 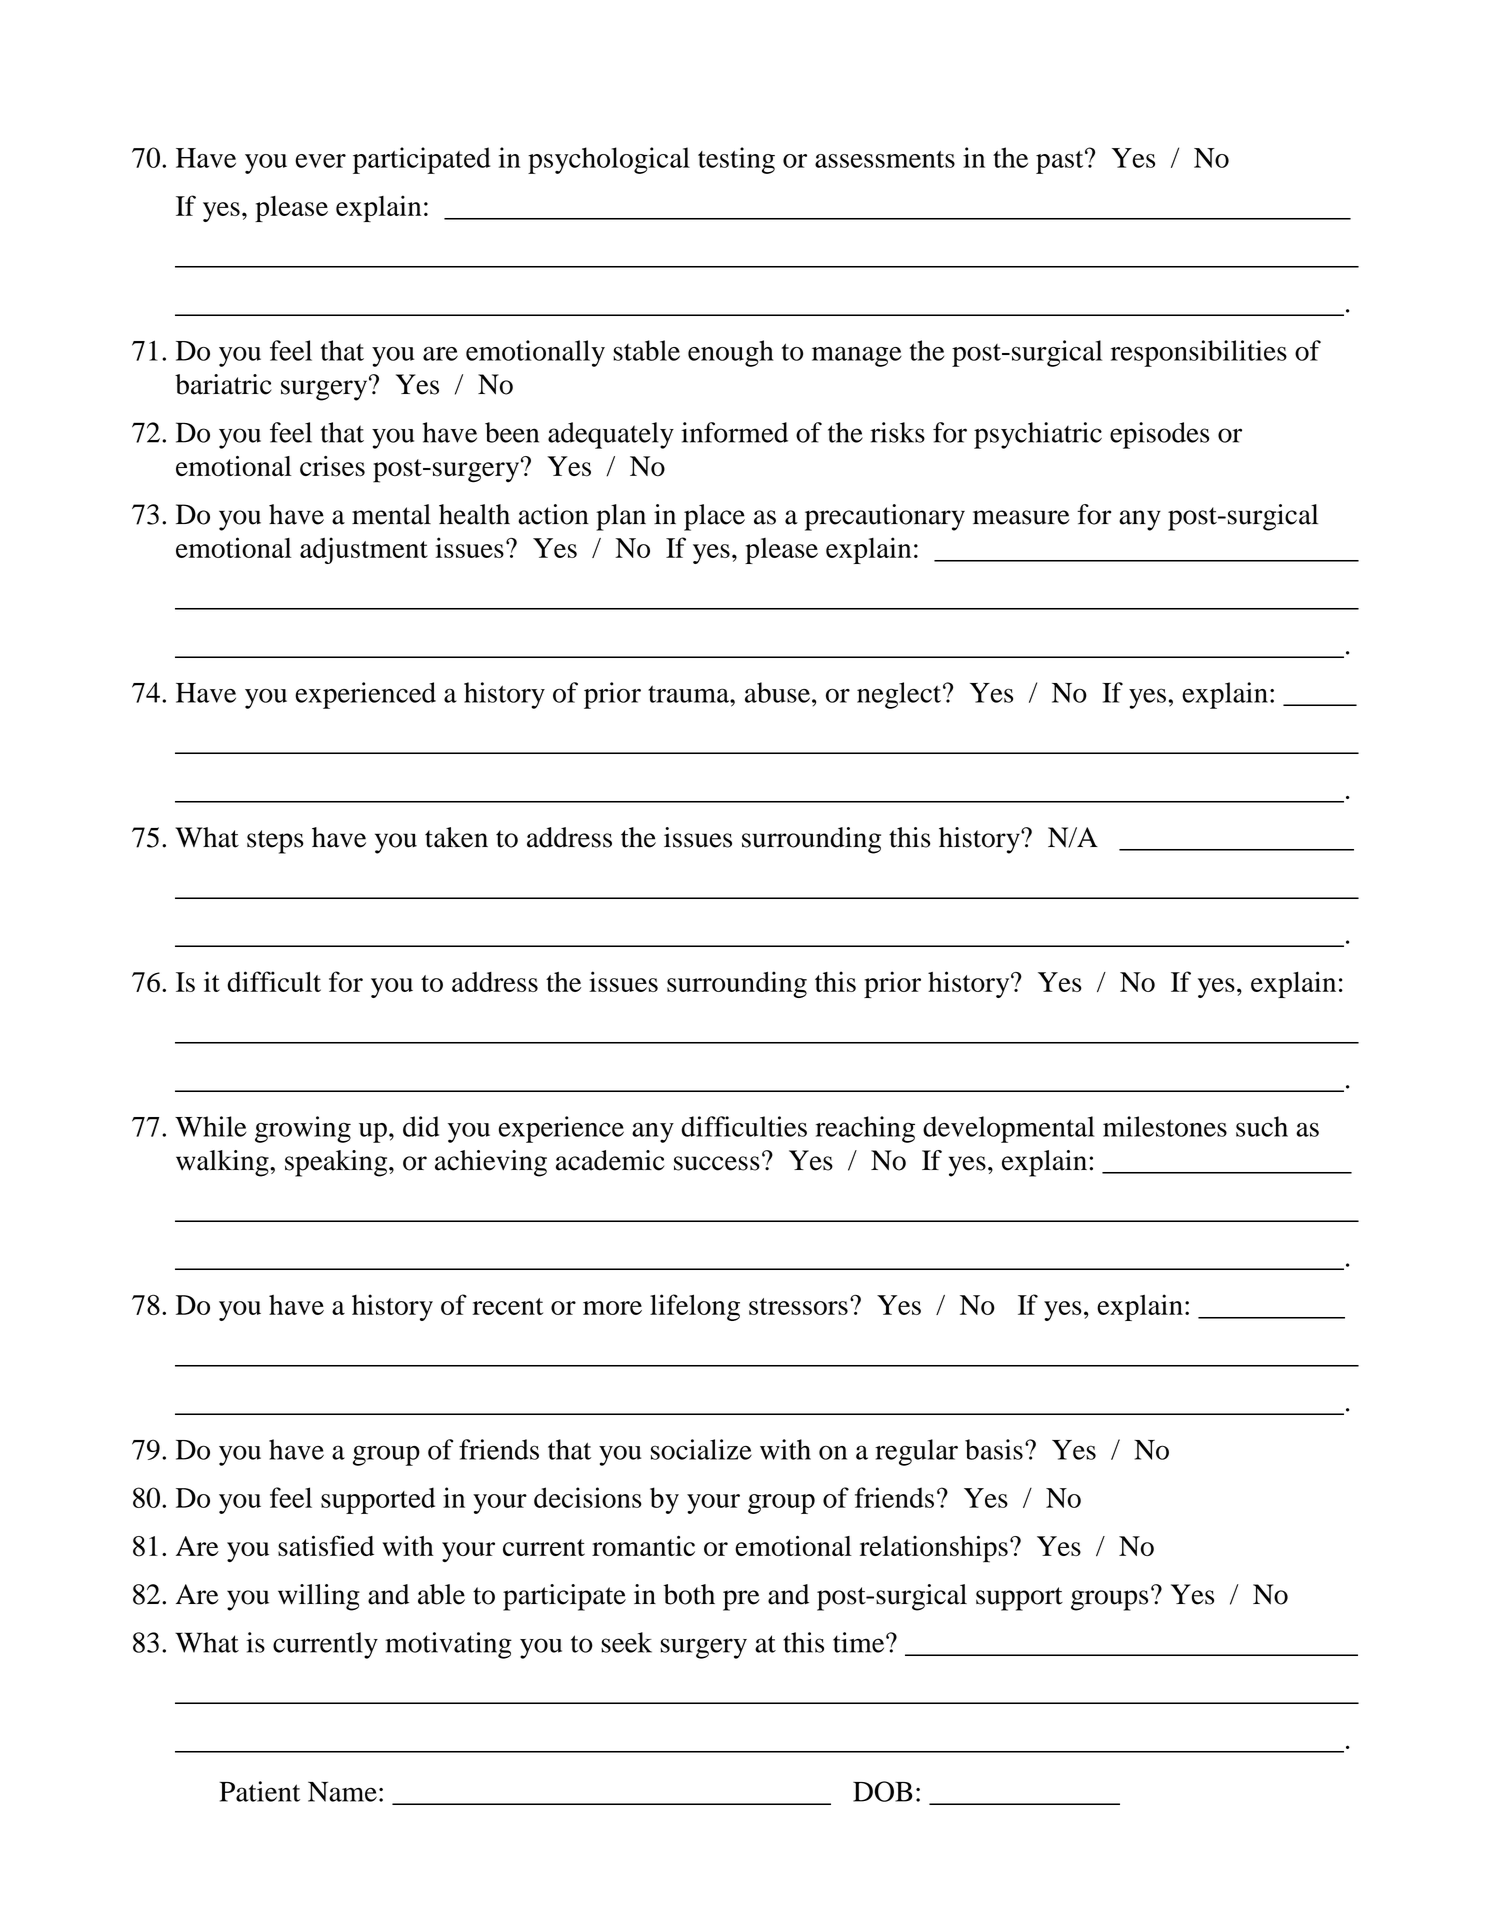 What do you see at coordinates (320, 161) in the screenshot?
I see `ever` at bounding box center [320, 161].
